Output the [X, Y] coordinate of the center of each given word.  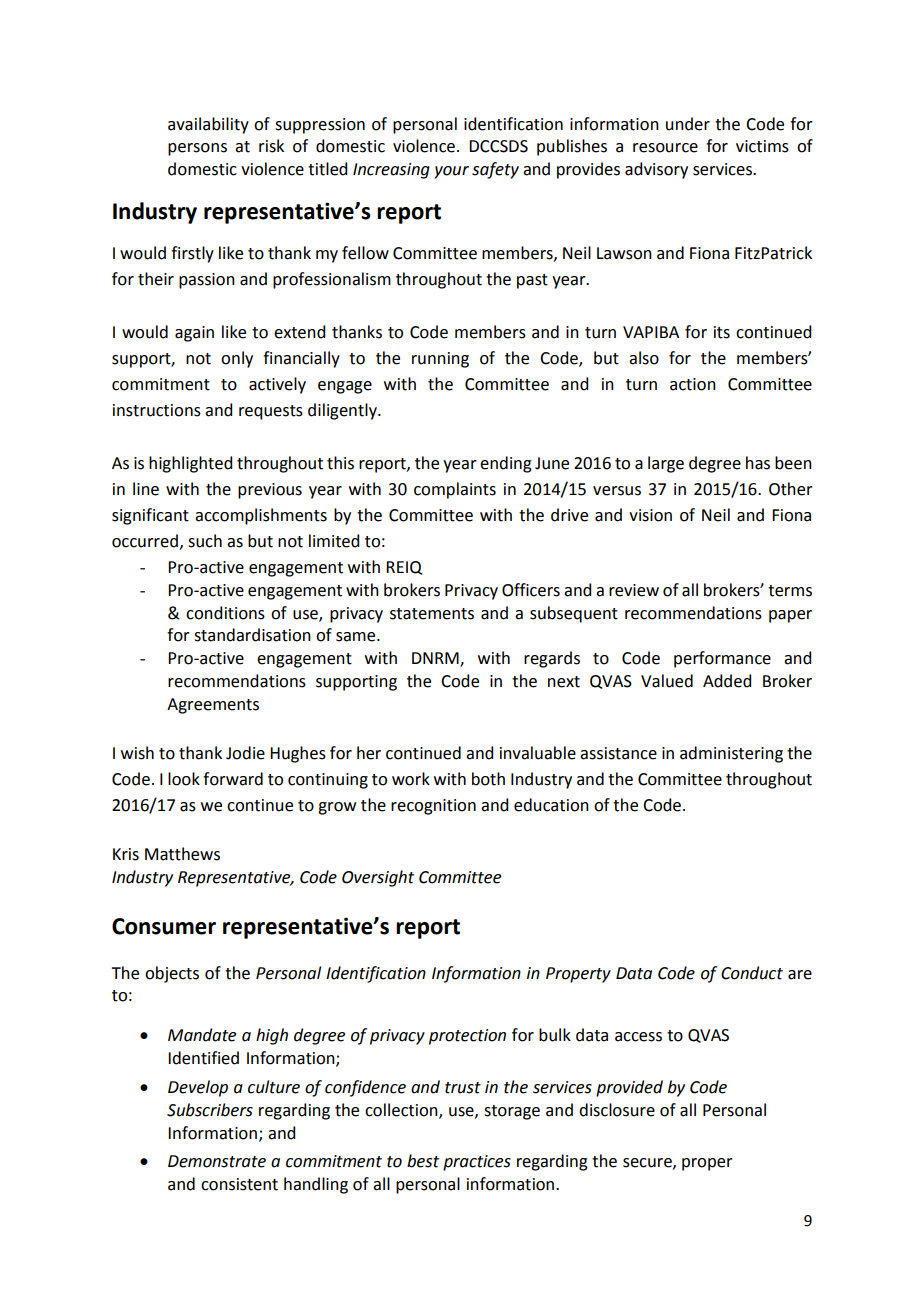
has [758, 463]
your [451, 172]
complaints [455, 490]
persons [197, 149]
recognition [433, 807]
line [146, 489]
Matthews [182, 854]
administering [731, 754]
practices [477, 1163]
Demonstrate [217, 1161]
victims [762, 146]
